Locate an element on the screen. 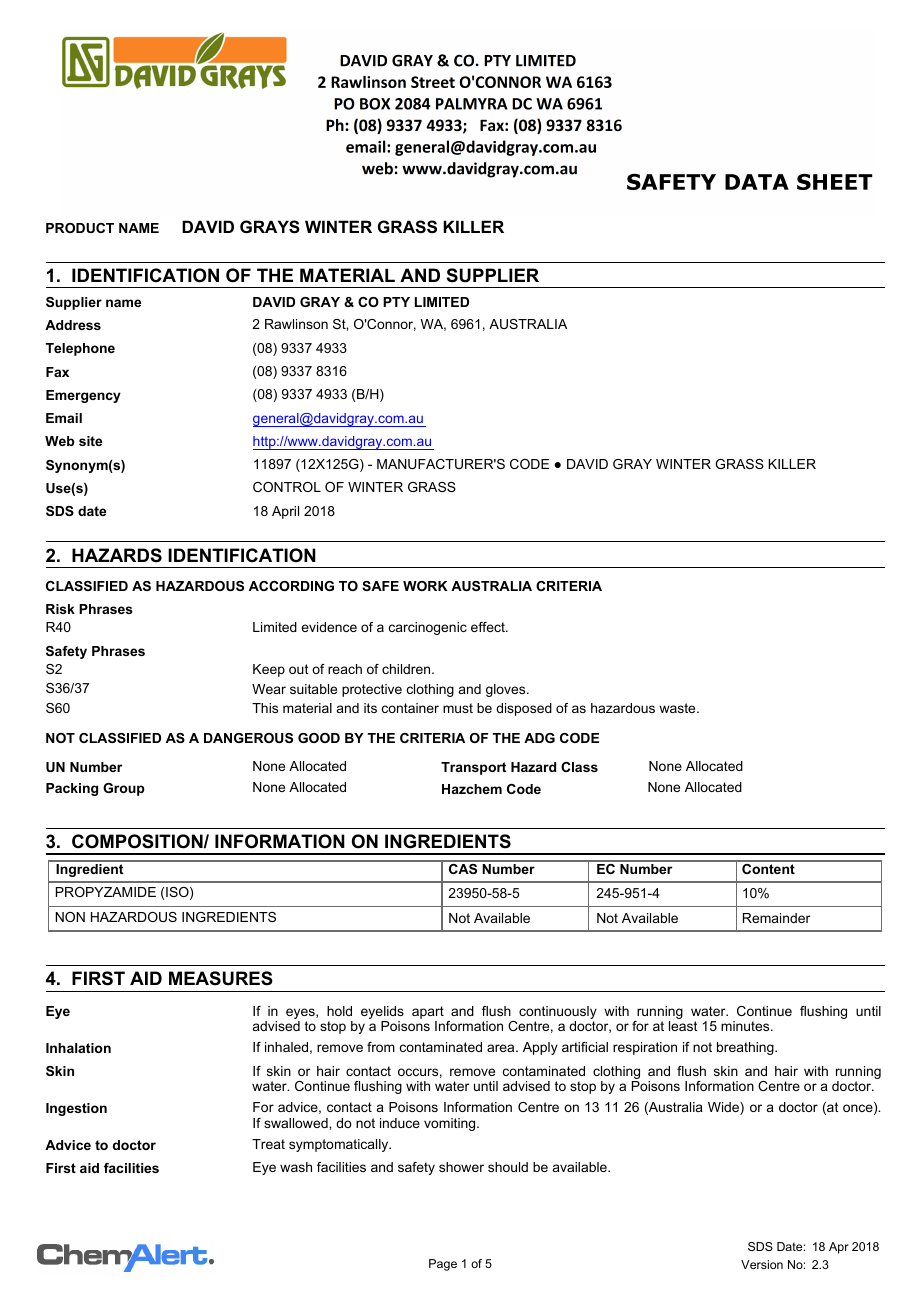  container is located at coordinates (410, 708).
